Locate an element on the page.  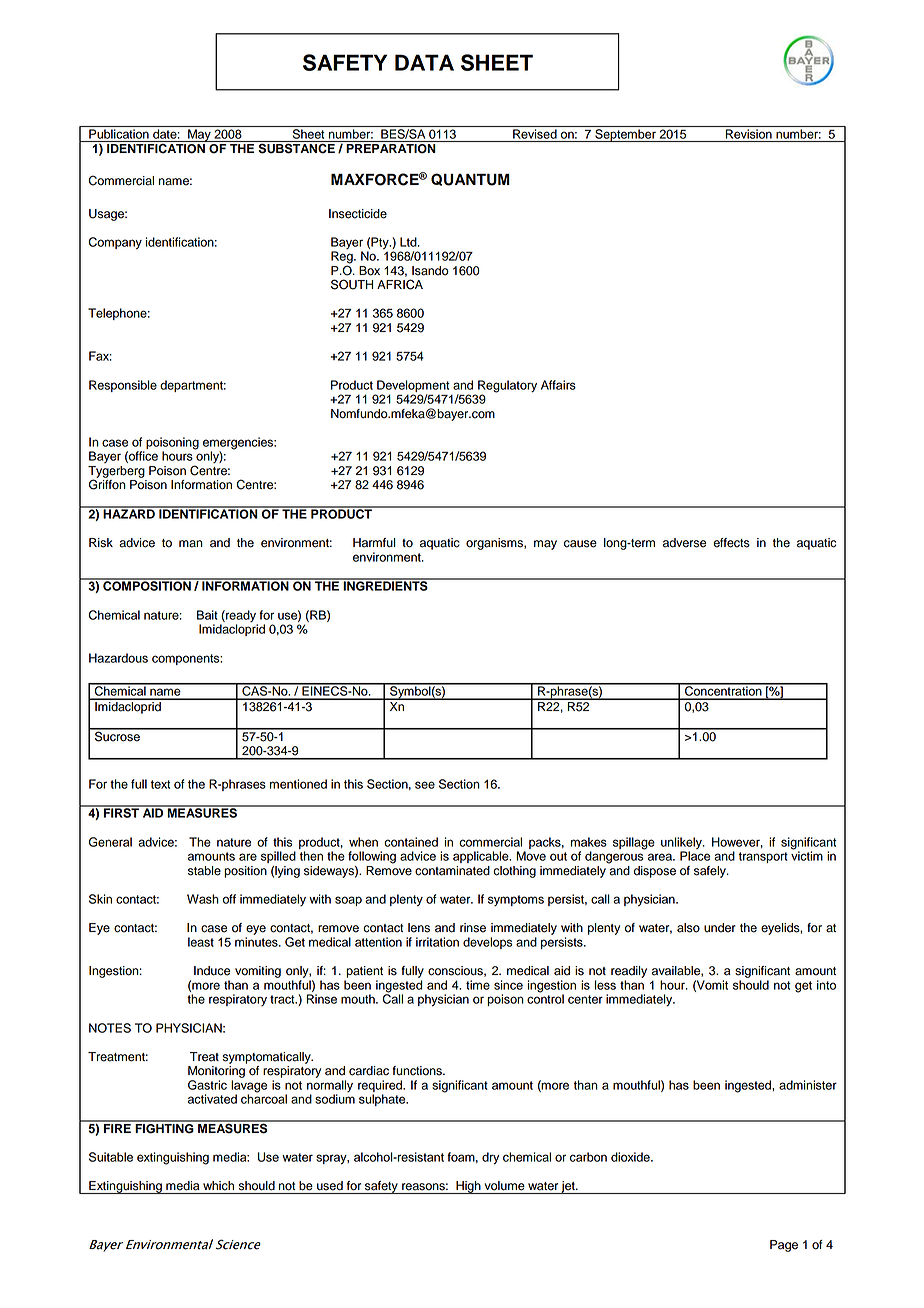
Responsible is located at coordinates (123, 386).
